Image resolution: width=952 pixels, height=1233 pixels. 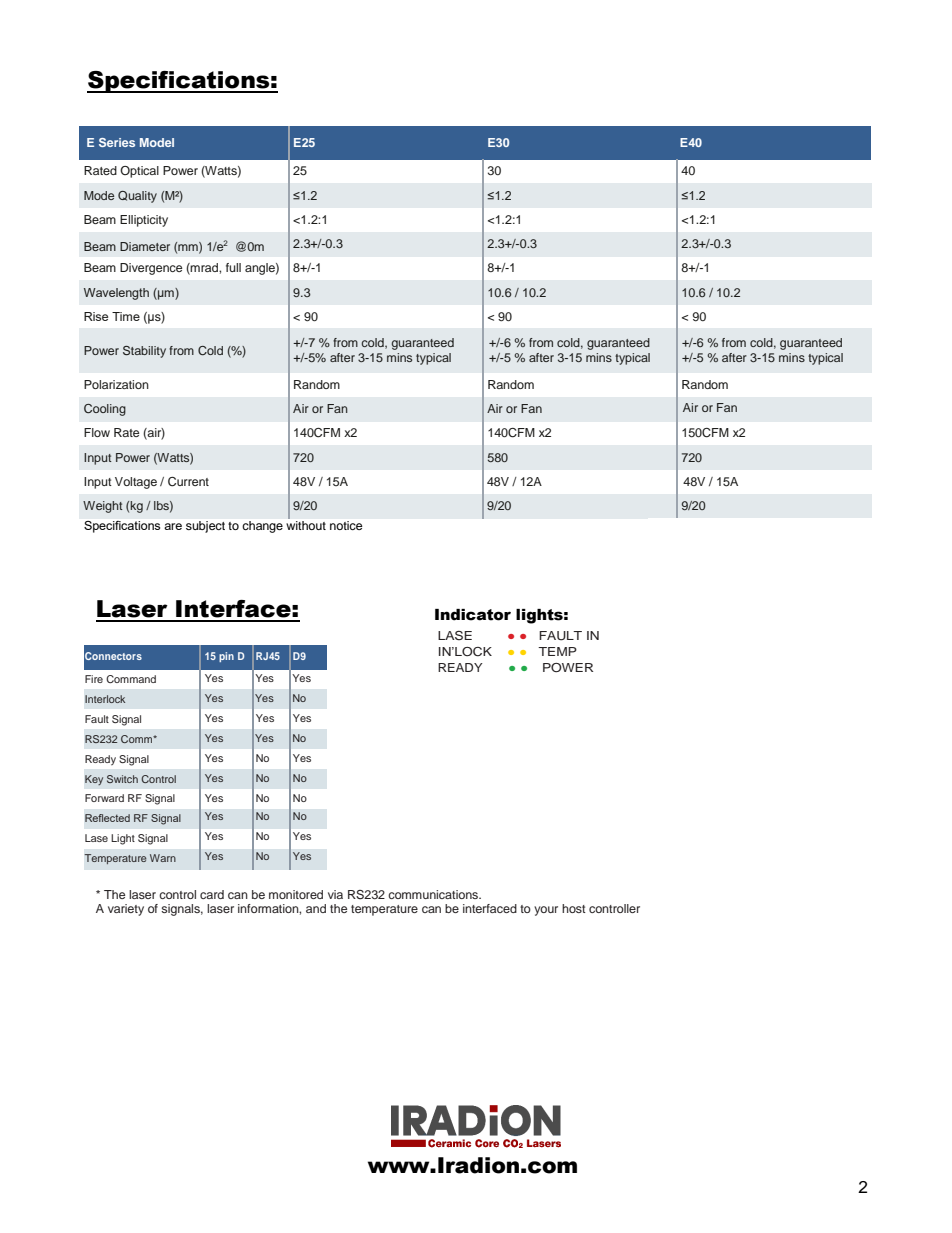 I want to click on Fire, so click(x=94, y=679).
